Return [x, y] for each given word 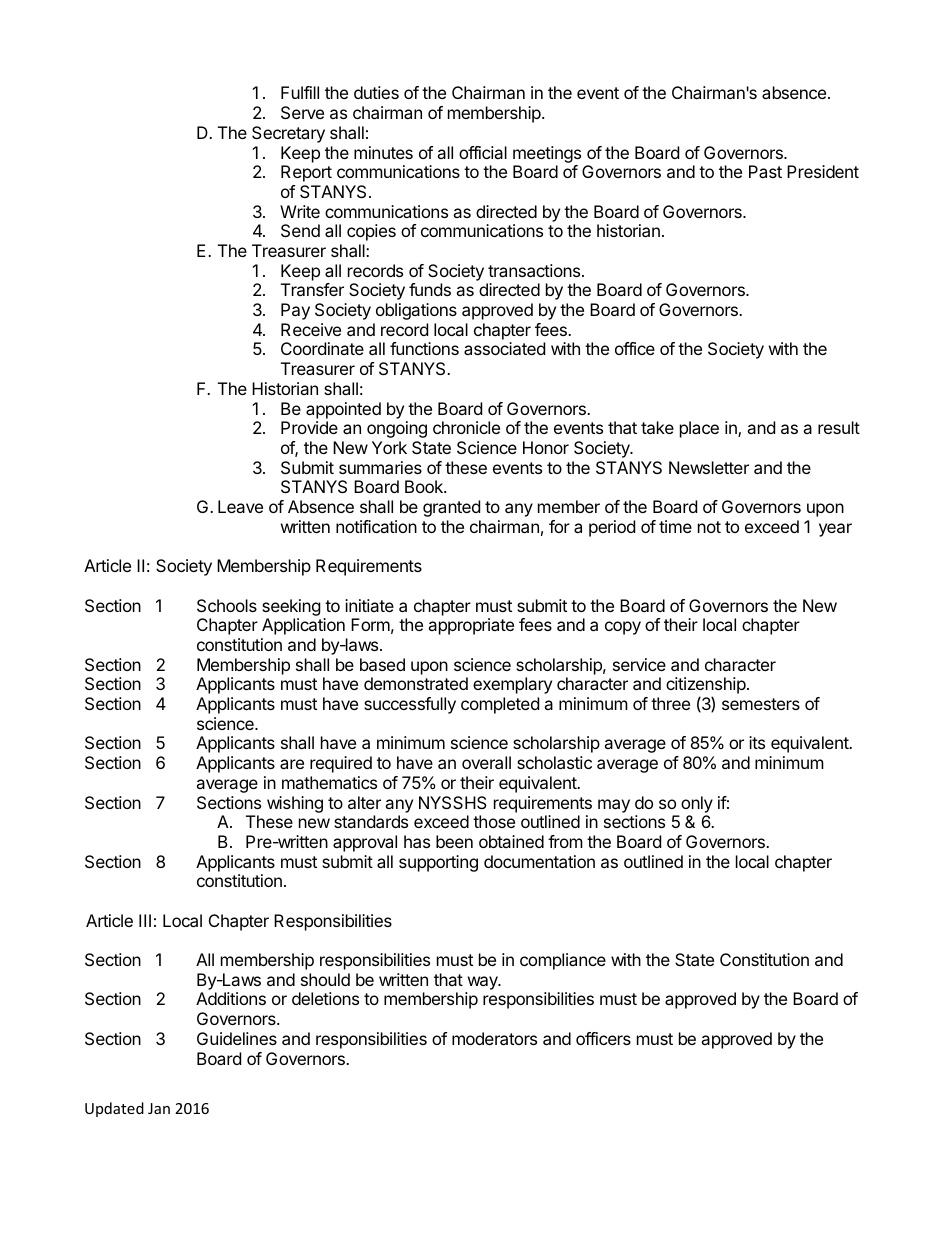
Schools [227, 605]
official [483, 152]
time [675, 526]
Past [765, 171]
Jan [159, 1108]
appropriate [471, 626]
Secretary [288, 134]
